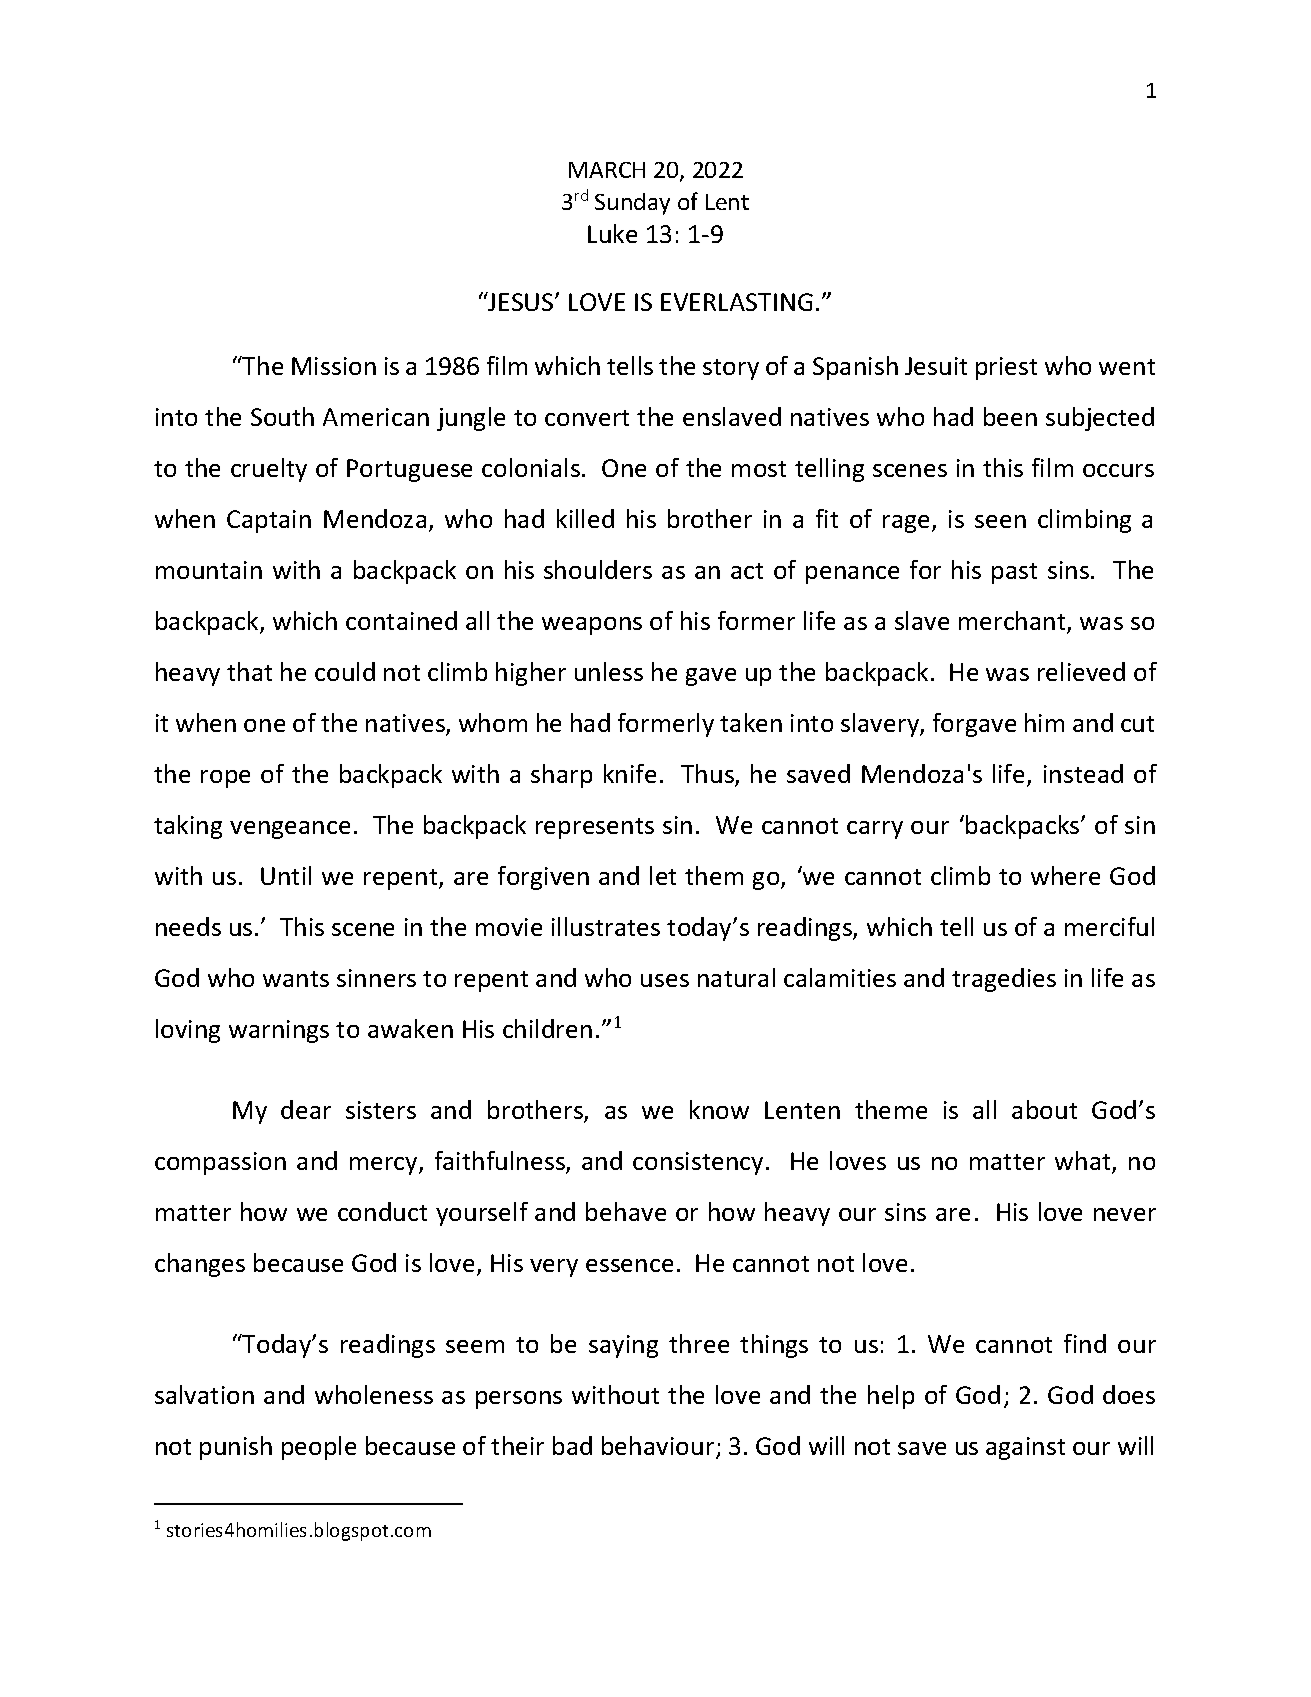 The width and height of the page is (1311, 1697). Describe the element at coordinates (1083, 773) in the page. I see `instead` at that location.
